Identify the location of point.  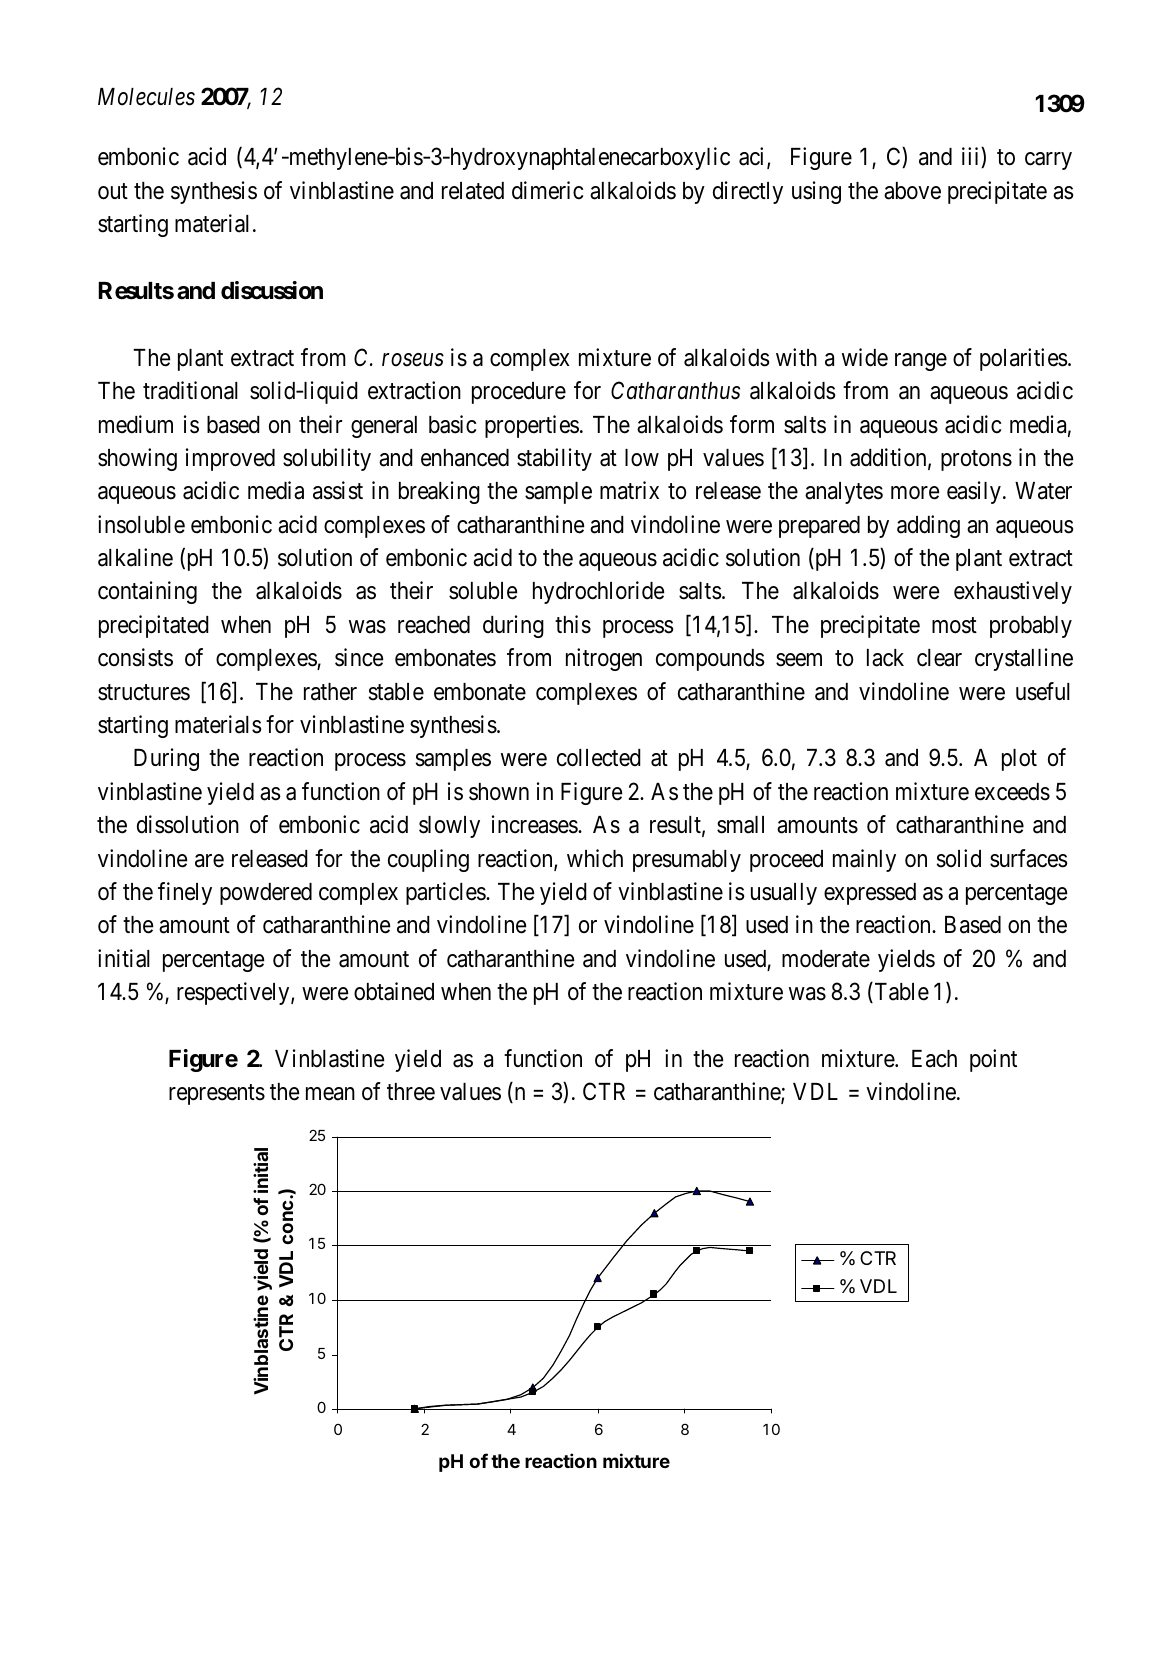
(993, 1060).
